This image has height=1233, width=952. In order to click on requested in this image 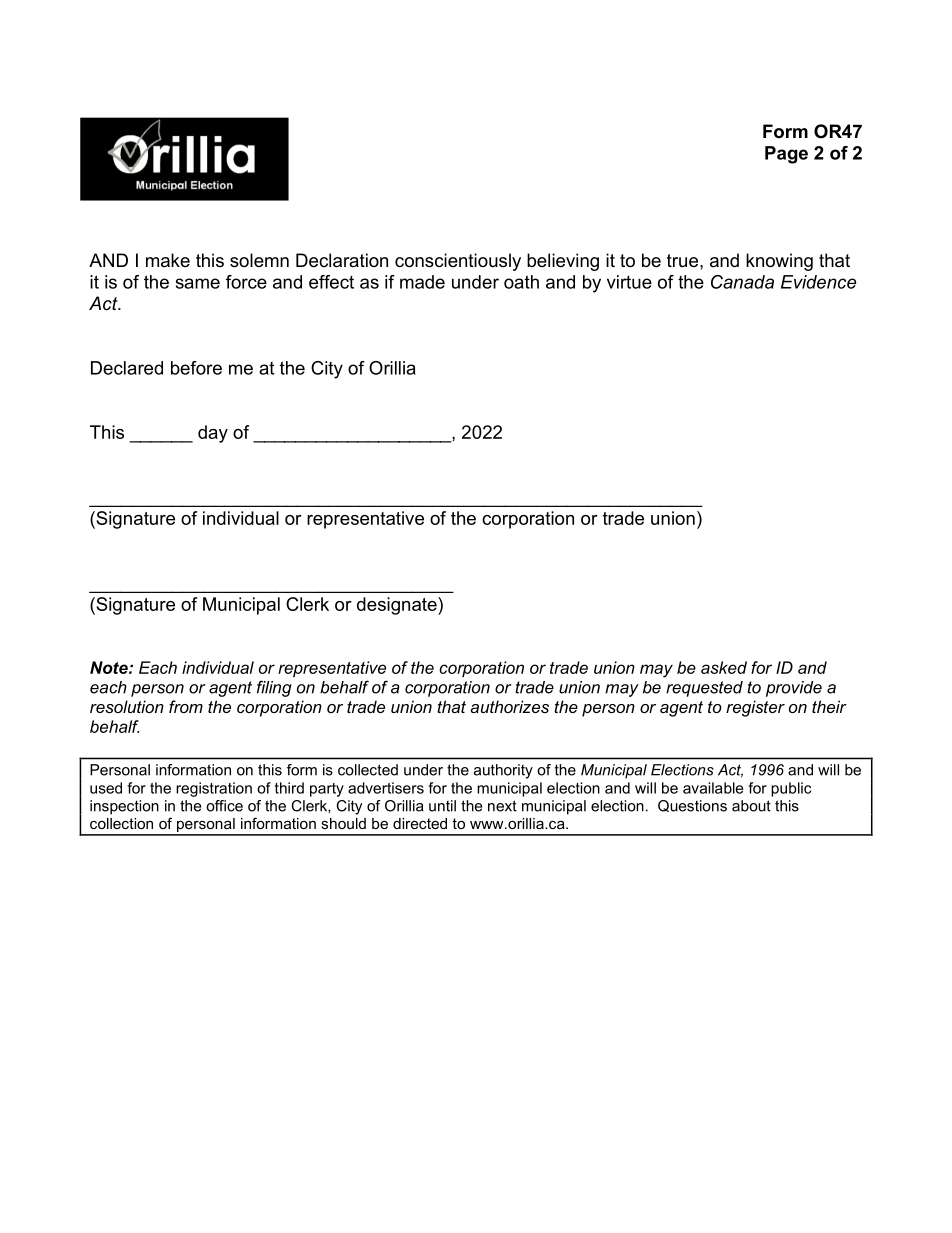, I will do `click(704, 689)`.
